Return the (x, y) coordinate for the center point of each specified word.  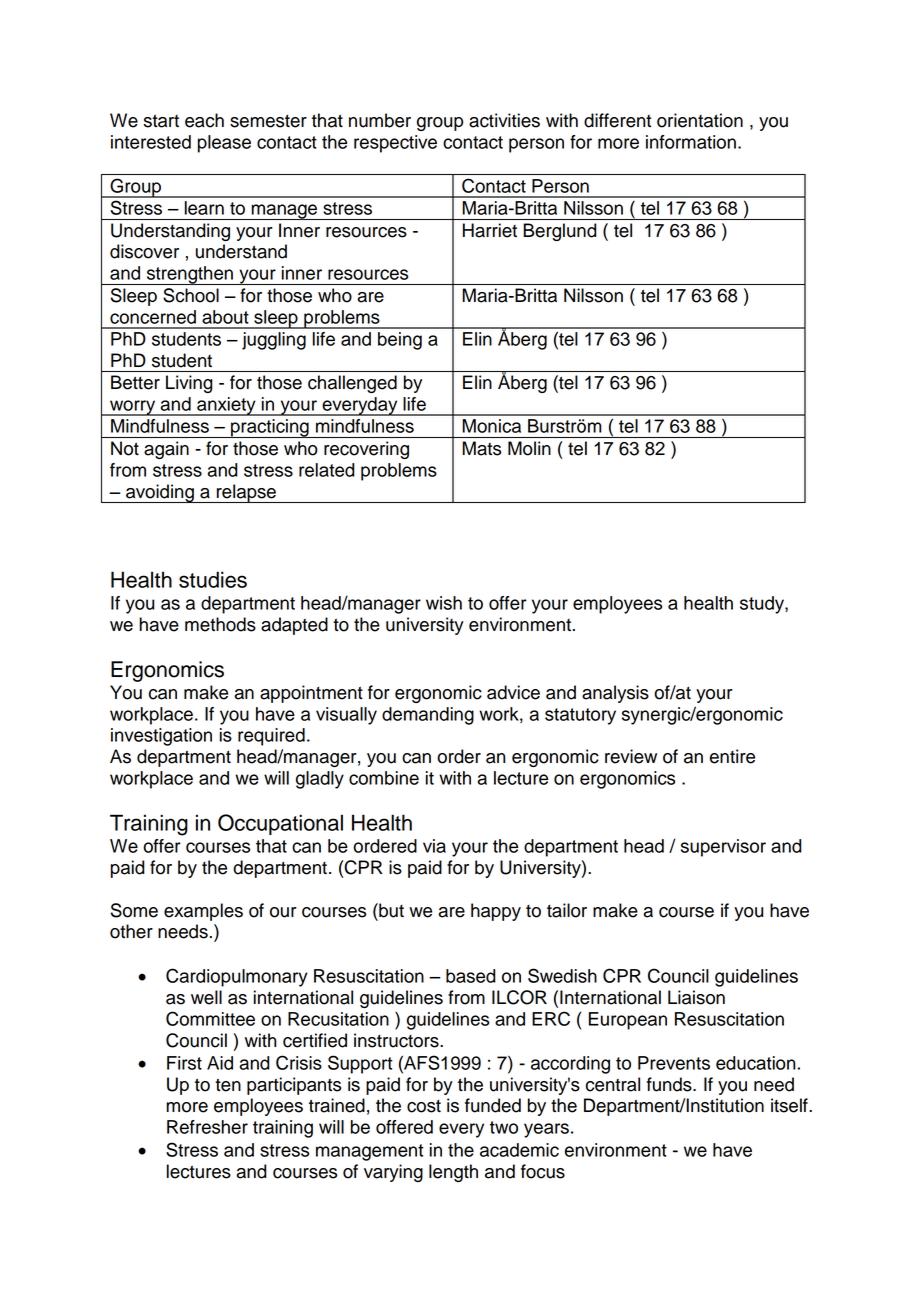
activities (504, 120)
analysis (615, 694)
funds (670, 1084)
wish (444, 603)
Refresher (207, 1127)
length (453, 1173)
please (224, 144)
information (691, 142)
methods (220, 624)
